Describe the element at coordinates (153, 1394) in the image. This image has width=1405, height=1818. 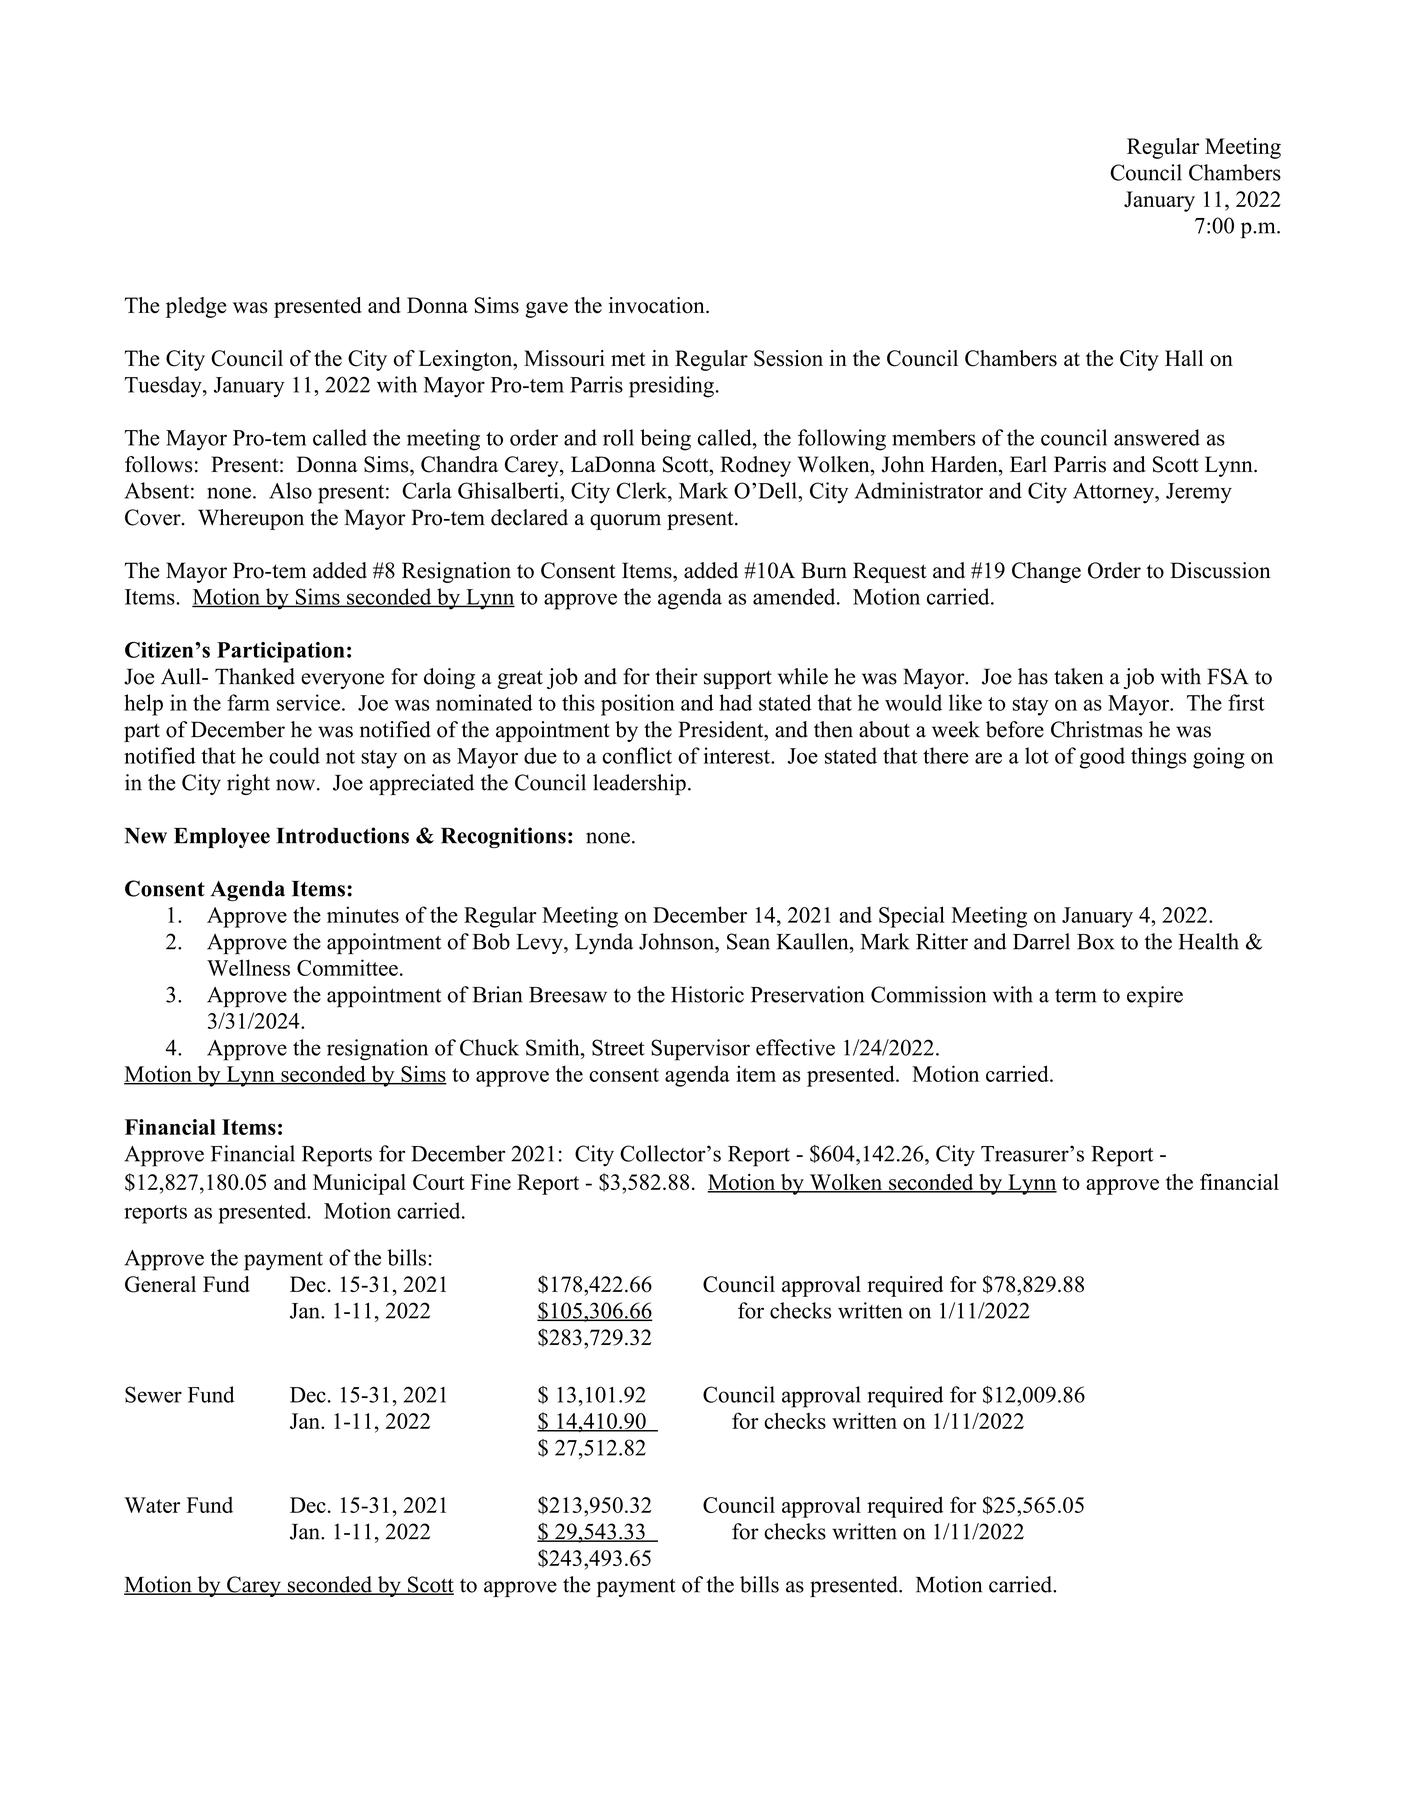
I see `Sewer` at that location.
